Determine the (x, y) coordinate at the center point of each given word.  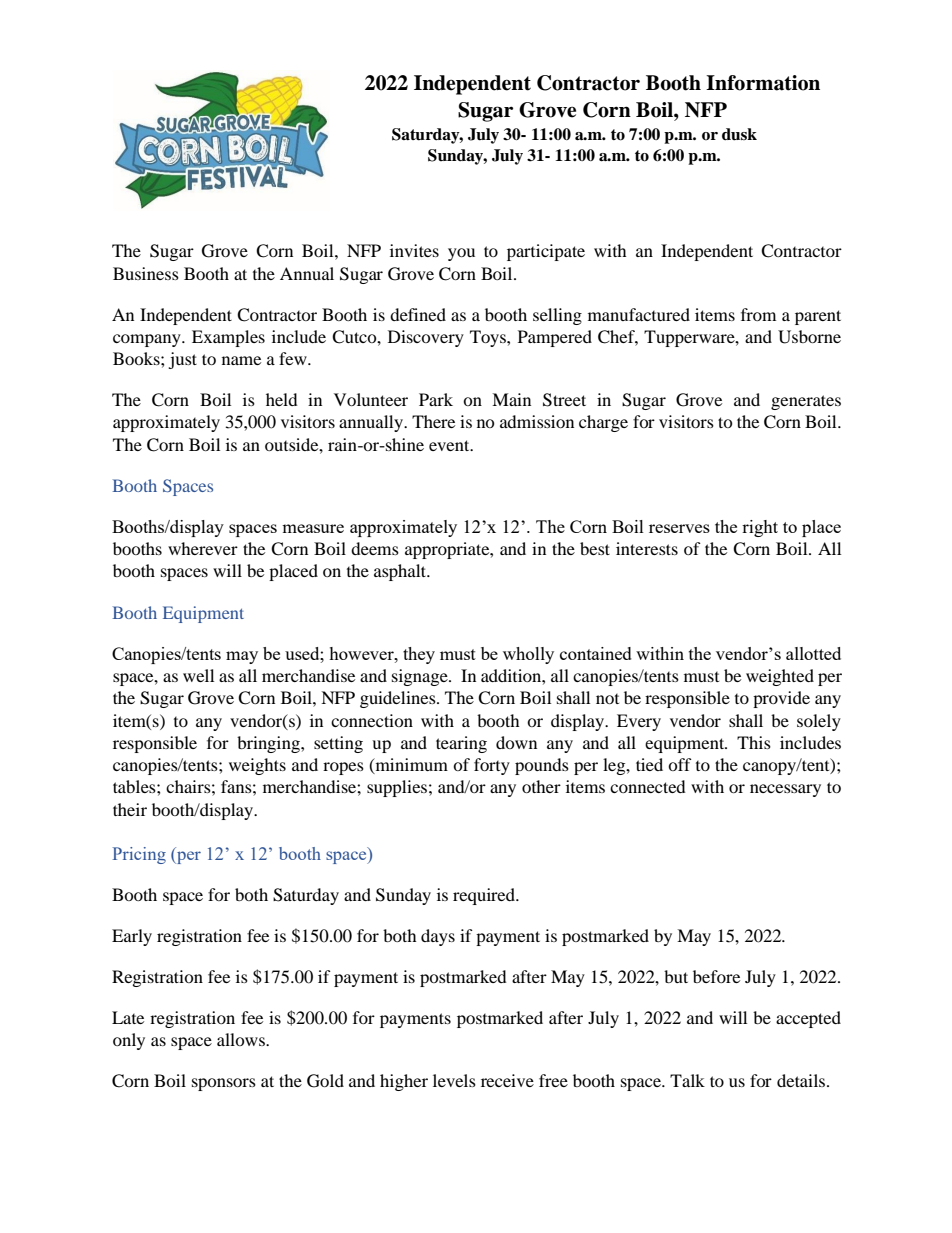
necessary (785, 790)
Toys (489, 338)
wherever (203, 548)
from (758, 314)
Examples (228, 338)
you (461, 254)
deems (375, 548)
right (760, 528)
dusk (739, 134)
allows (242, 1039)
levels (454, 1080)
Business (146, 273)
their (130, 809)
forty (492, 766)
